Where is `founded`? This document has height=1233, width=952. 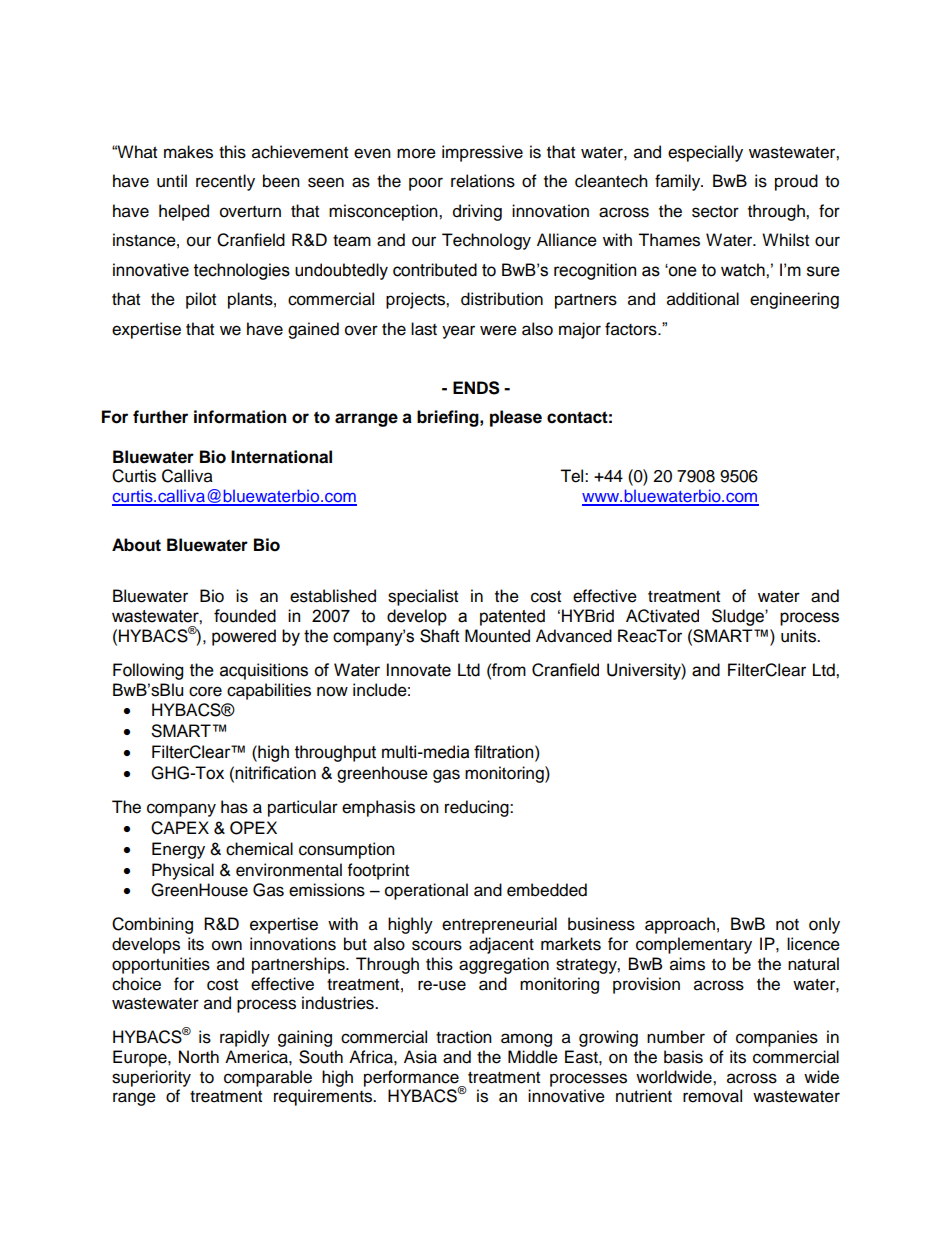 founded is located at coordinates (245, 616).
